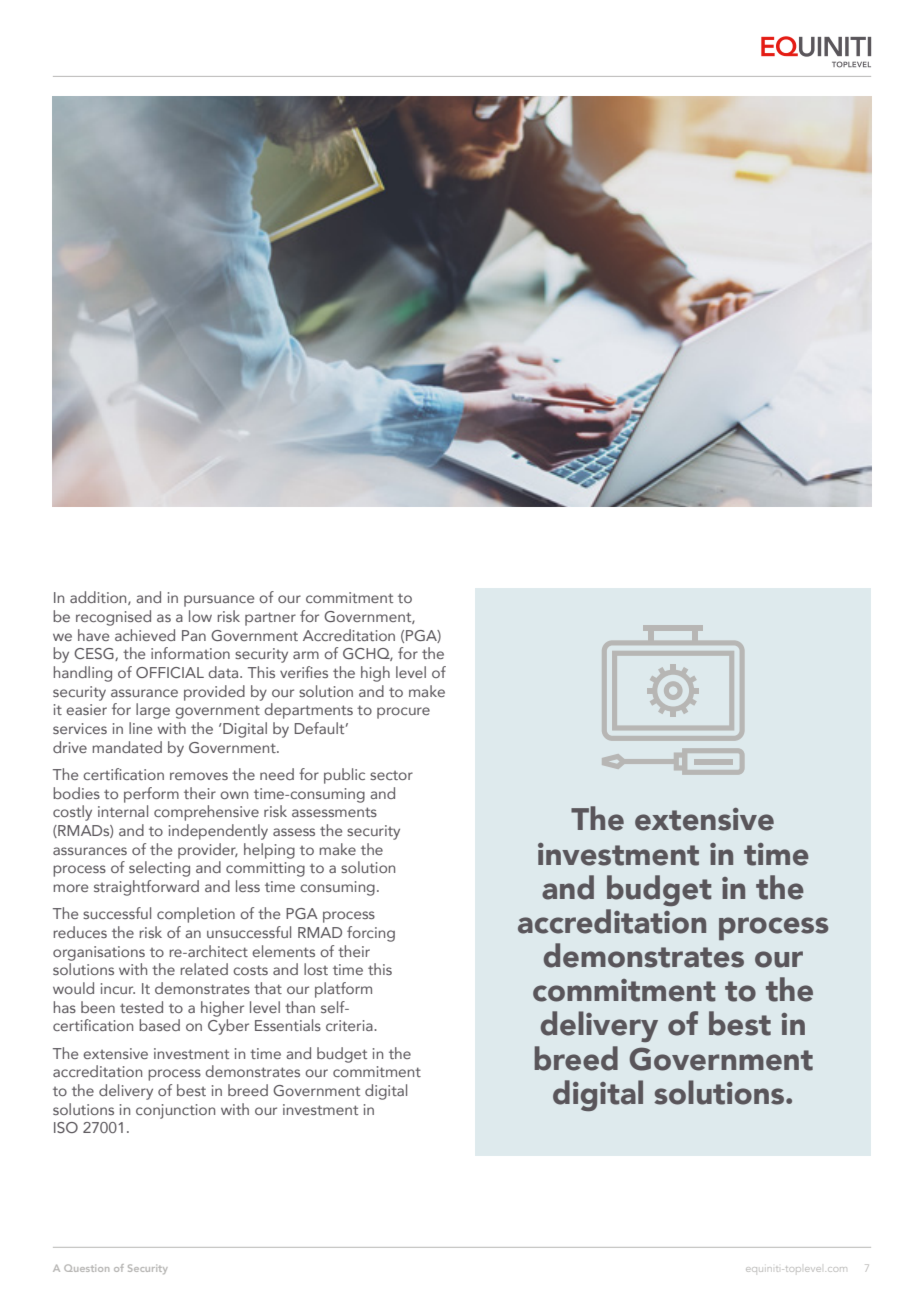  I want to click on Question, so click(86, 1268).
